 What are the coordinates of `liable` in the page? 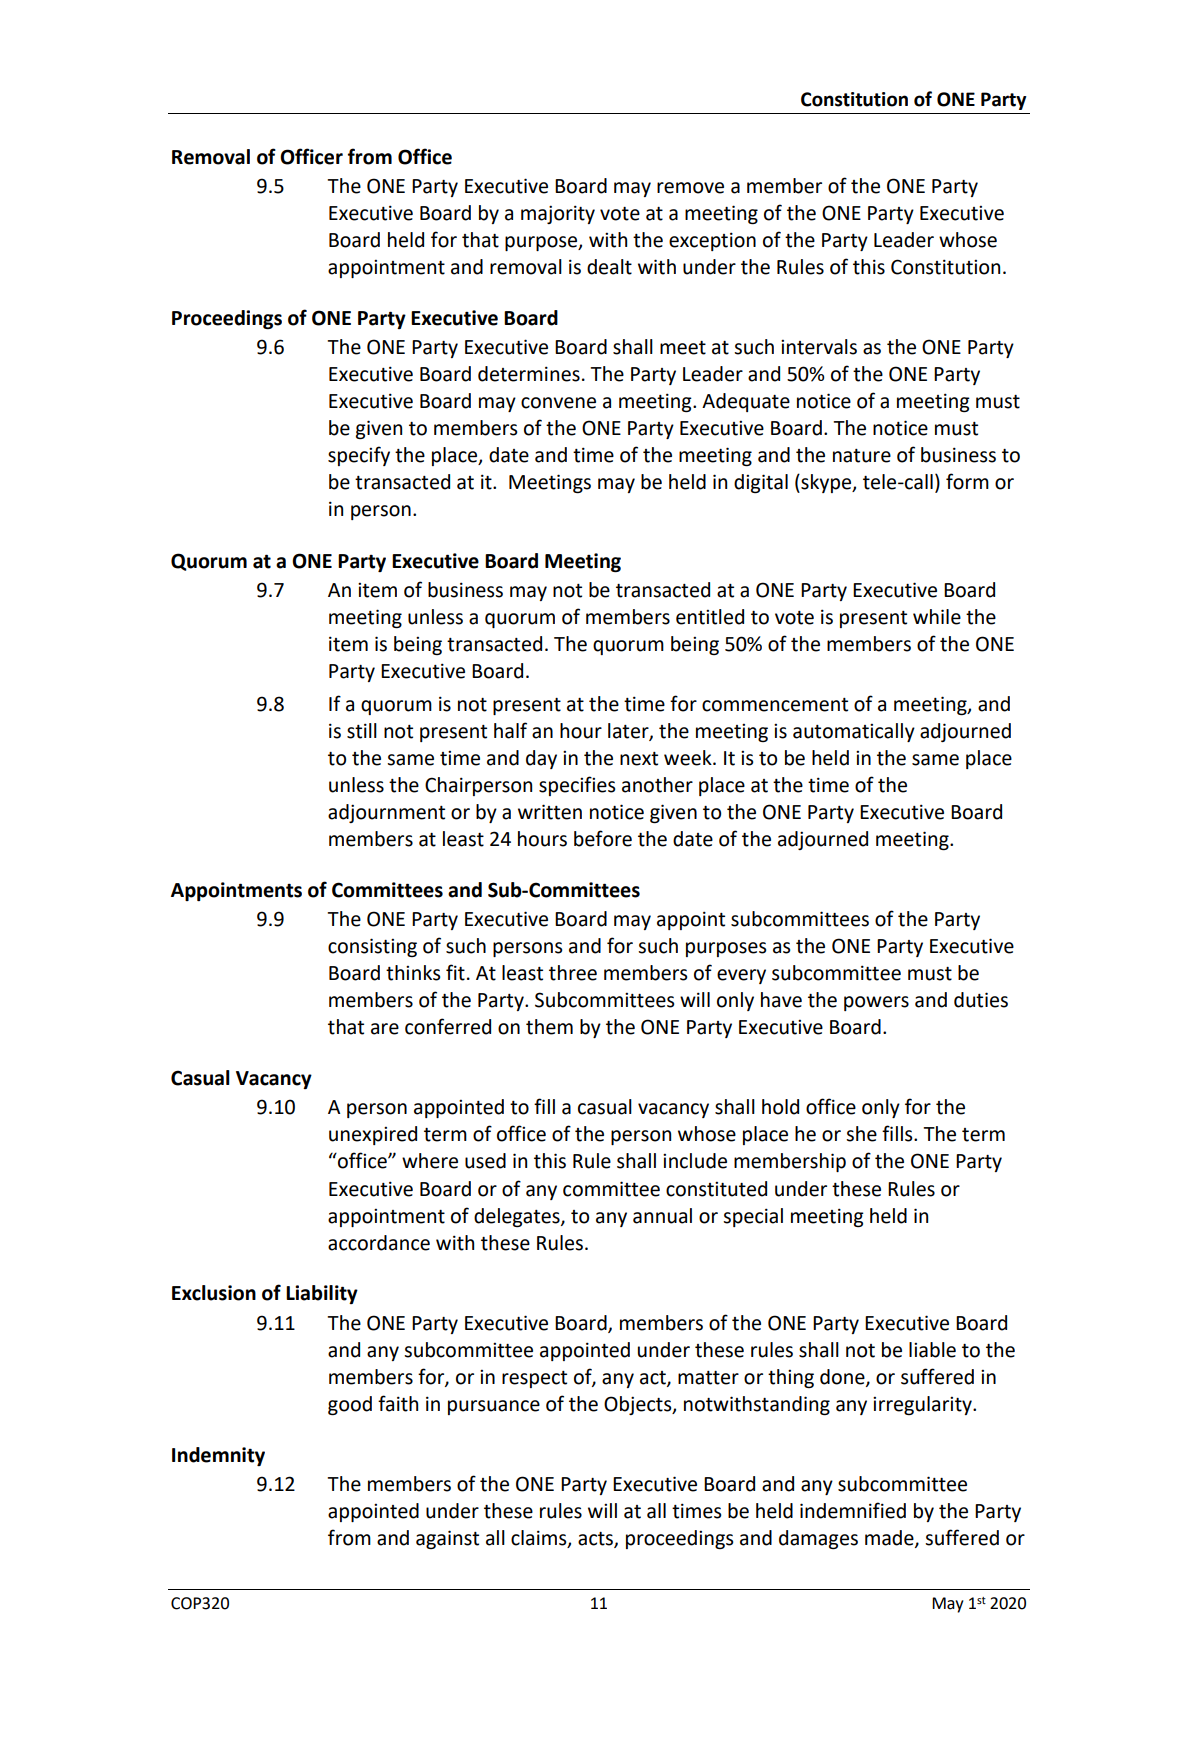 It's located at (932, 1350).
